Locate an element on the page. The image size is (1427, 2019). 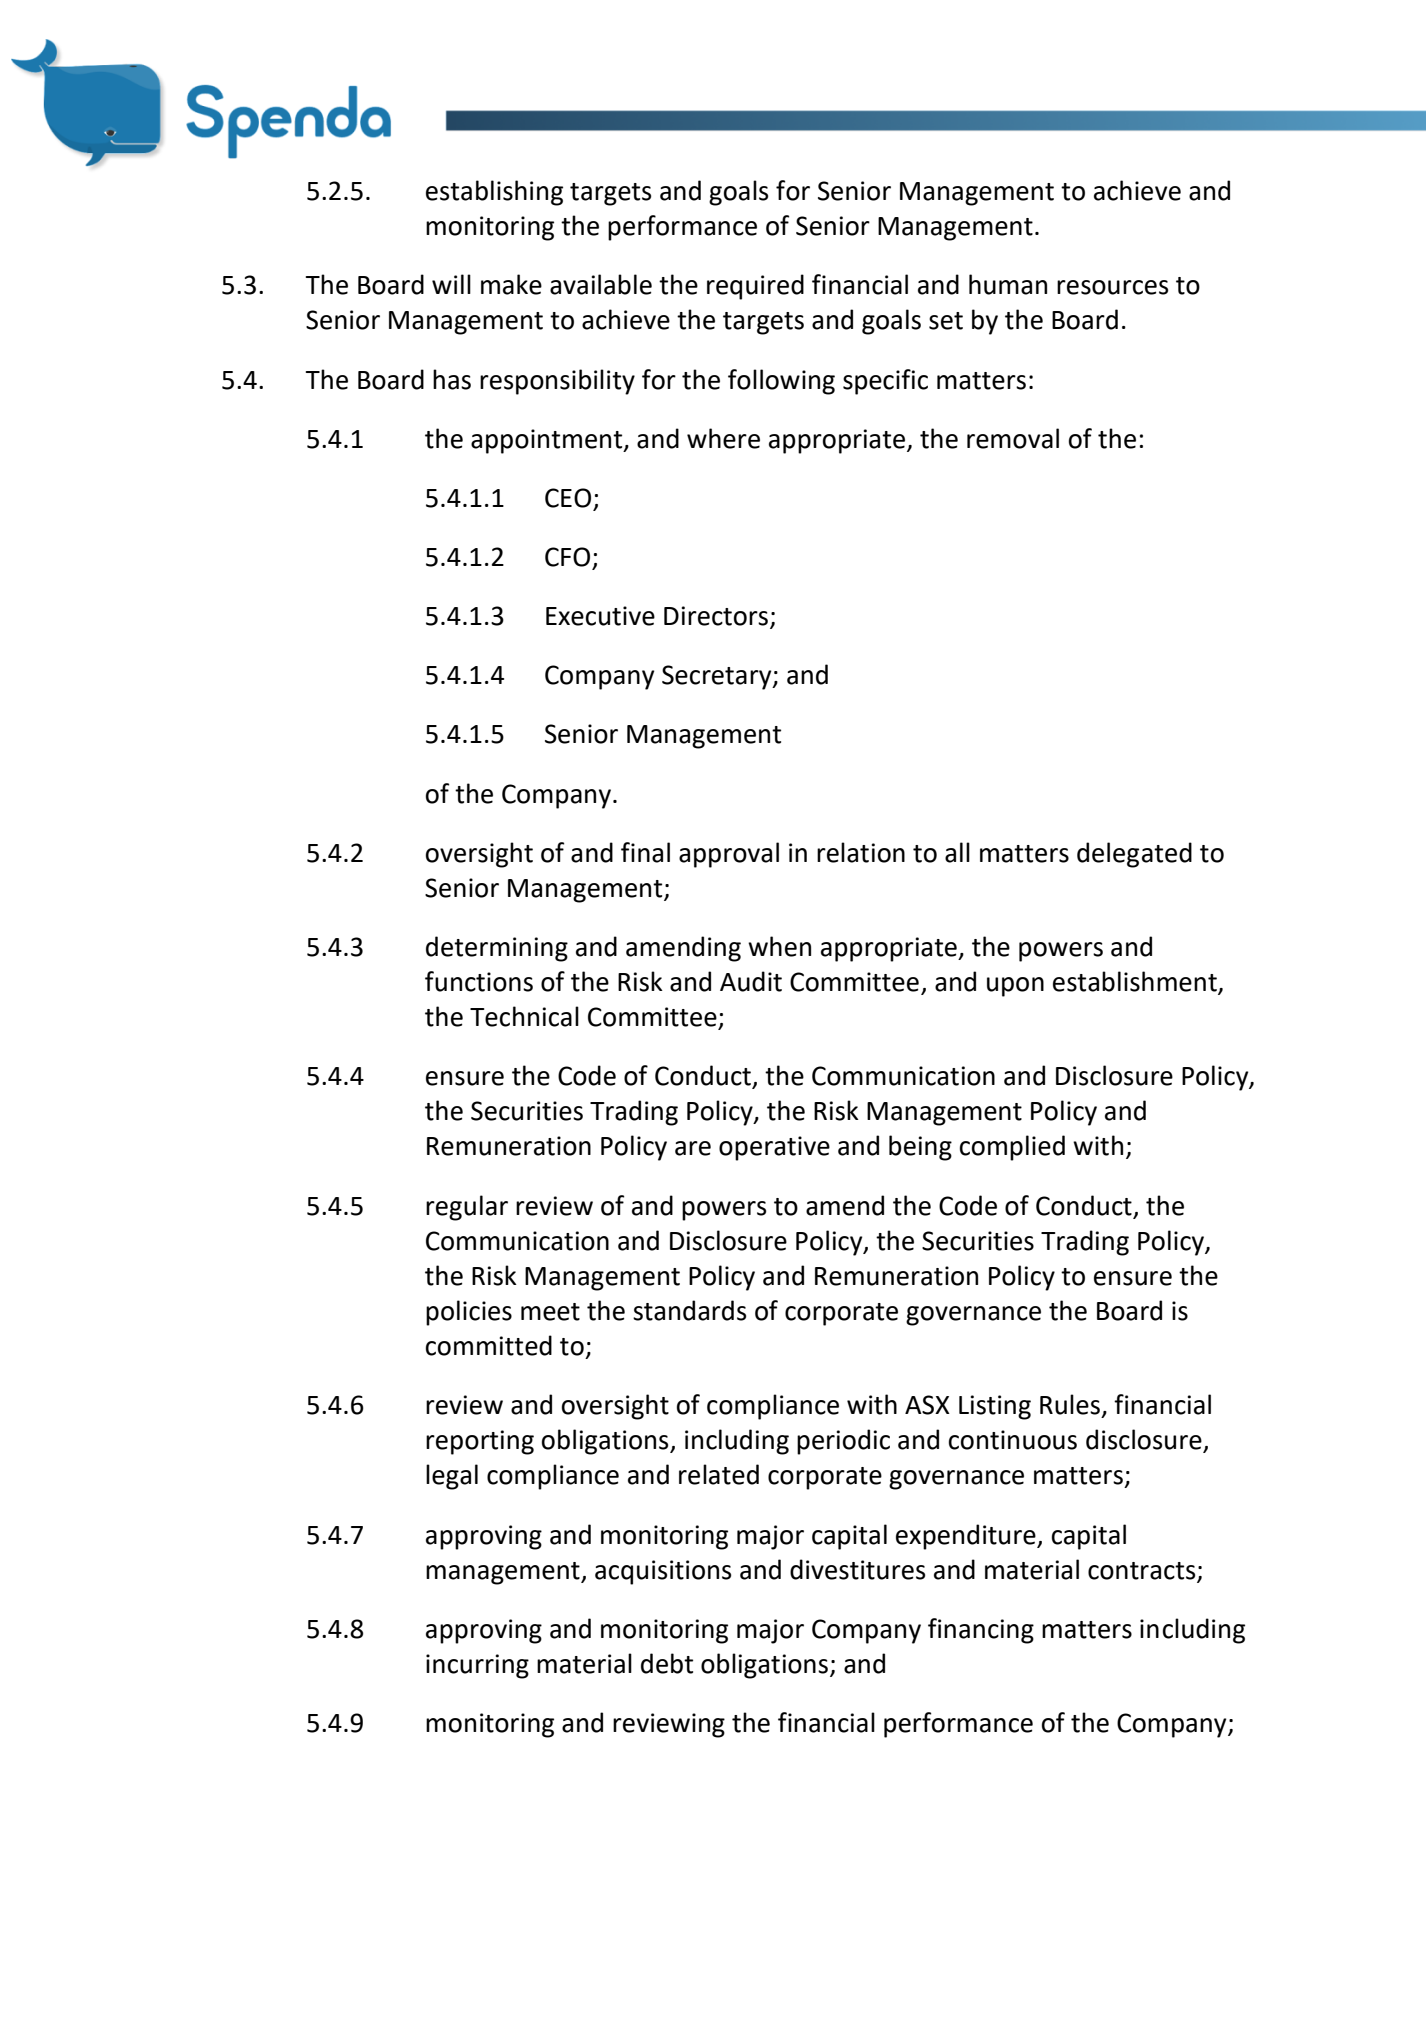
make is located at coordinates (511, 284).
